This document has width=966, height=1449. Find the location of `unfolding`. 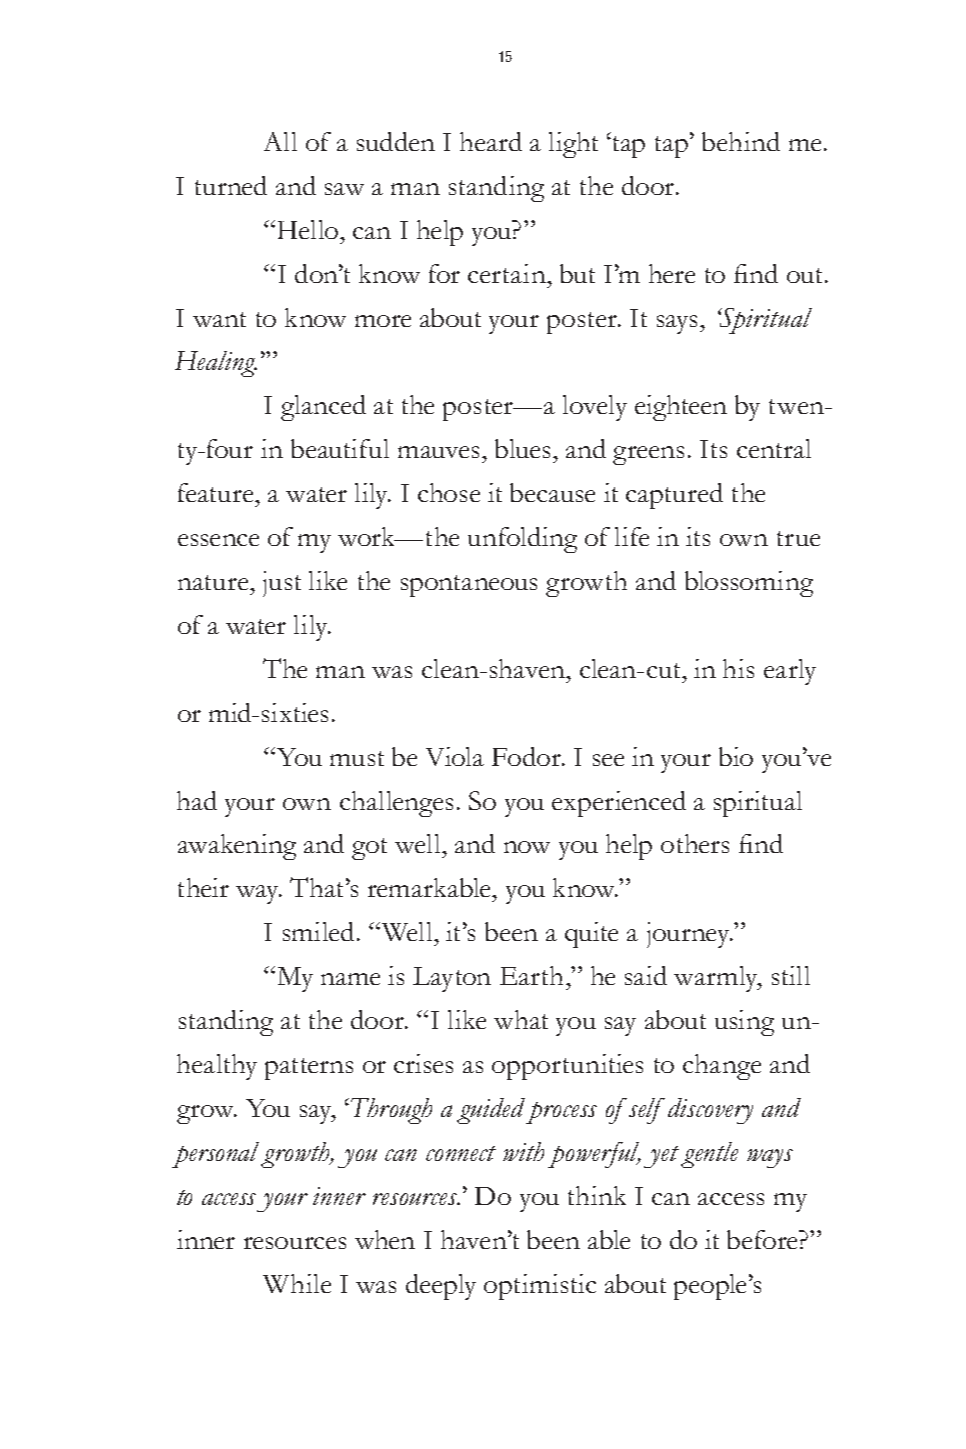

unfolding is located at coordinates (522, 540).
